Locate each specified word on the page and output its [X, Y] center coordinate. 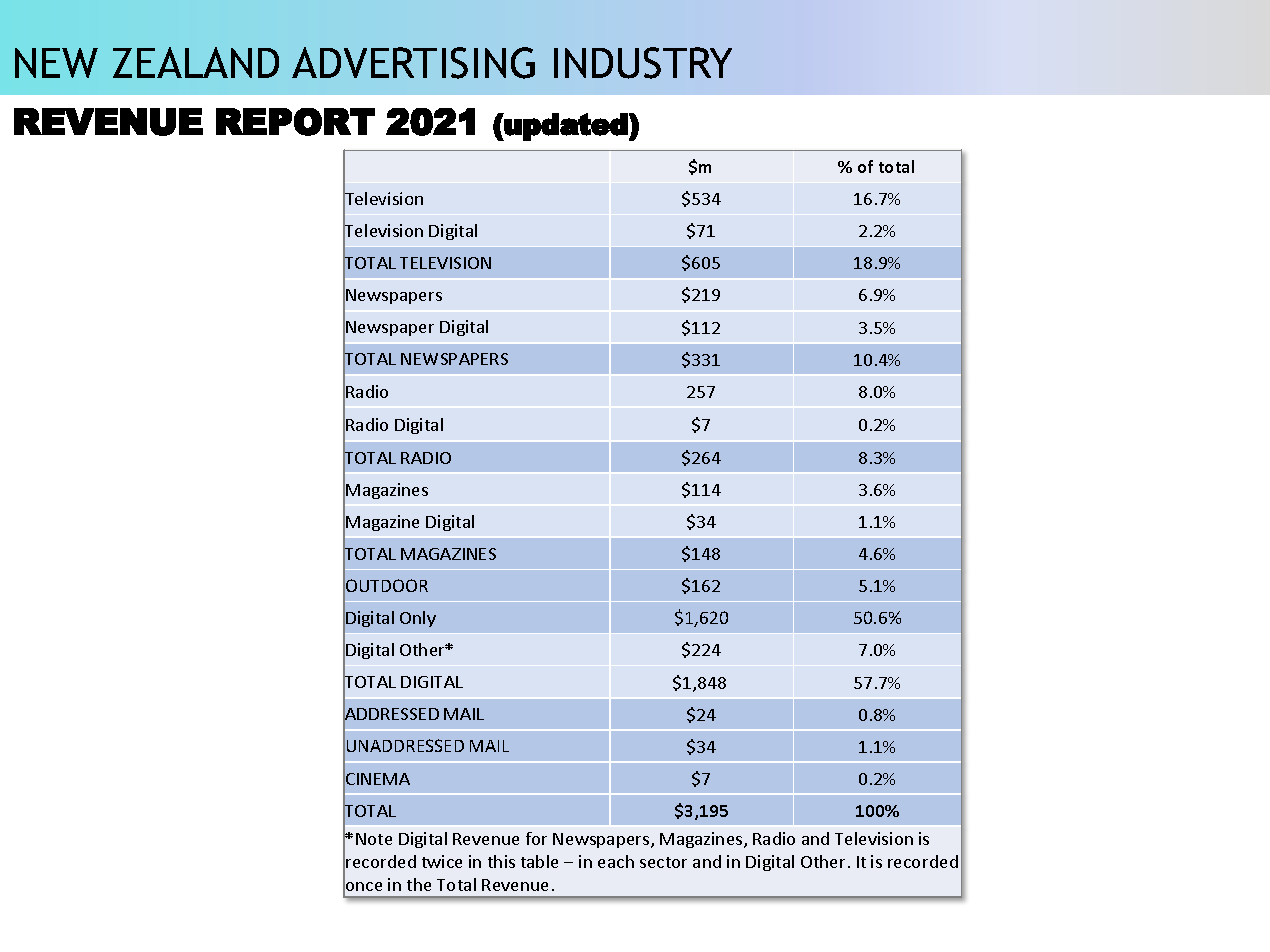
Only [418, 619]
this [501, 861]
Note [374, 839]
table [539, 861]
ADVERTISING [413, 63]
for [536, 838]
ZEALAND [196, 62]
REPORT [295, 122]
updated [565, 127]
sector [663, 862]
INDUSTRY [643, 63]
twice [442, 861]
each [616, 861]
